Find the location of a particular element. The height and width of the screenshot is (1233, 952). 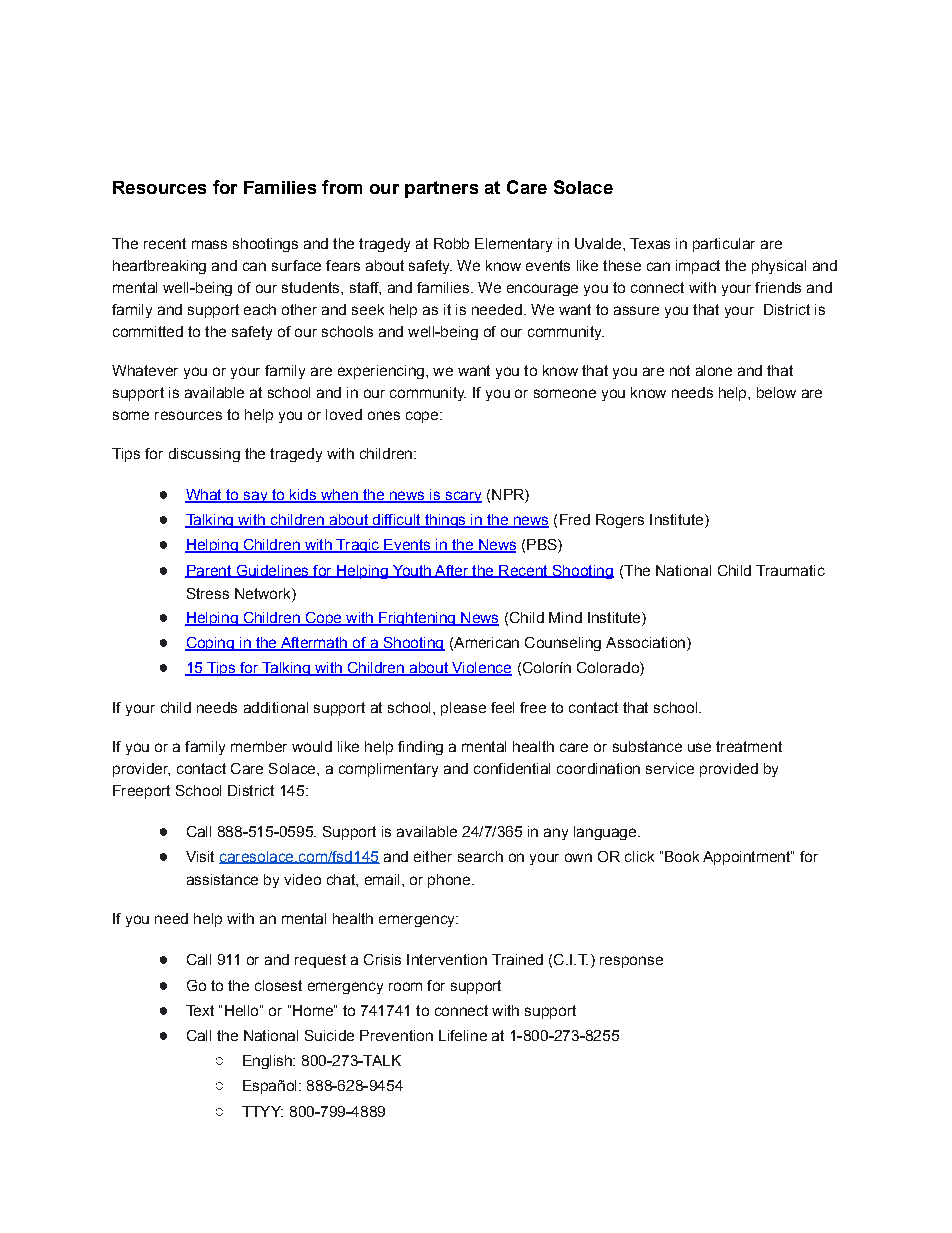

response is located at coordinates (631, 962).
